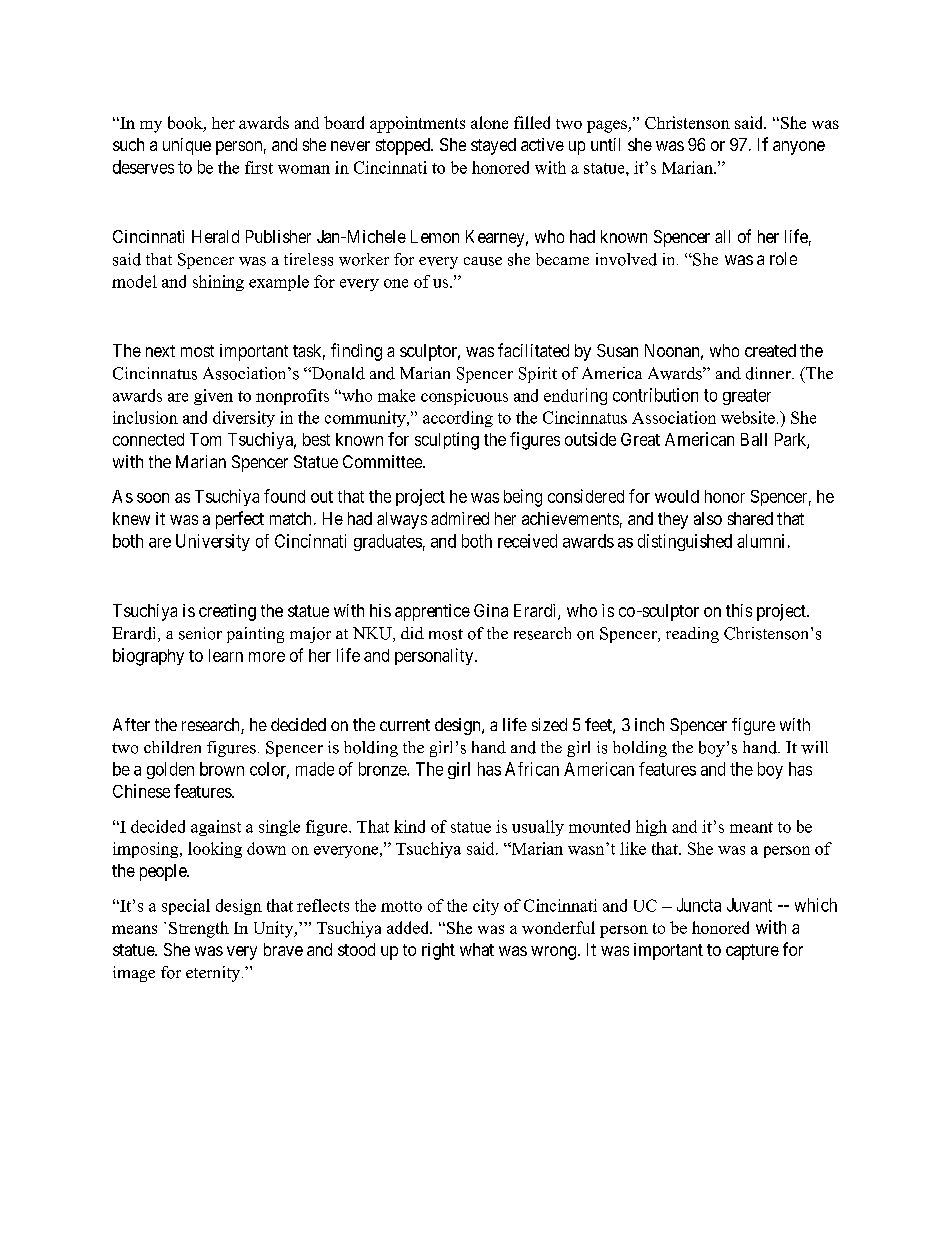 The image size is (952, 1233). I want to click on current, so click(405, 725).
